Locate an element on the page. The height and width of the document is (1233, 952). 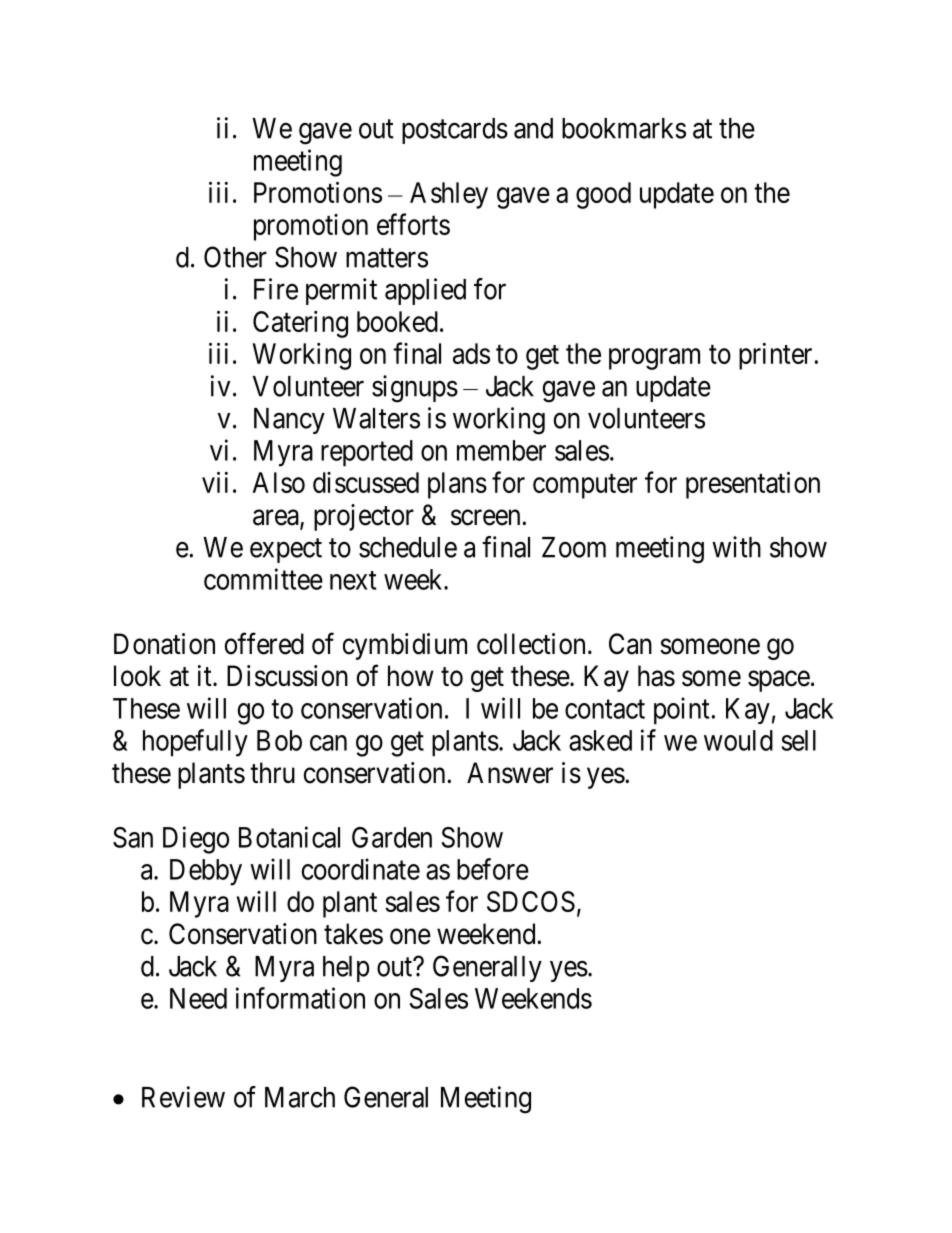
Other is located at coordinates (235, 257).
